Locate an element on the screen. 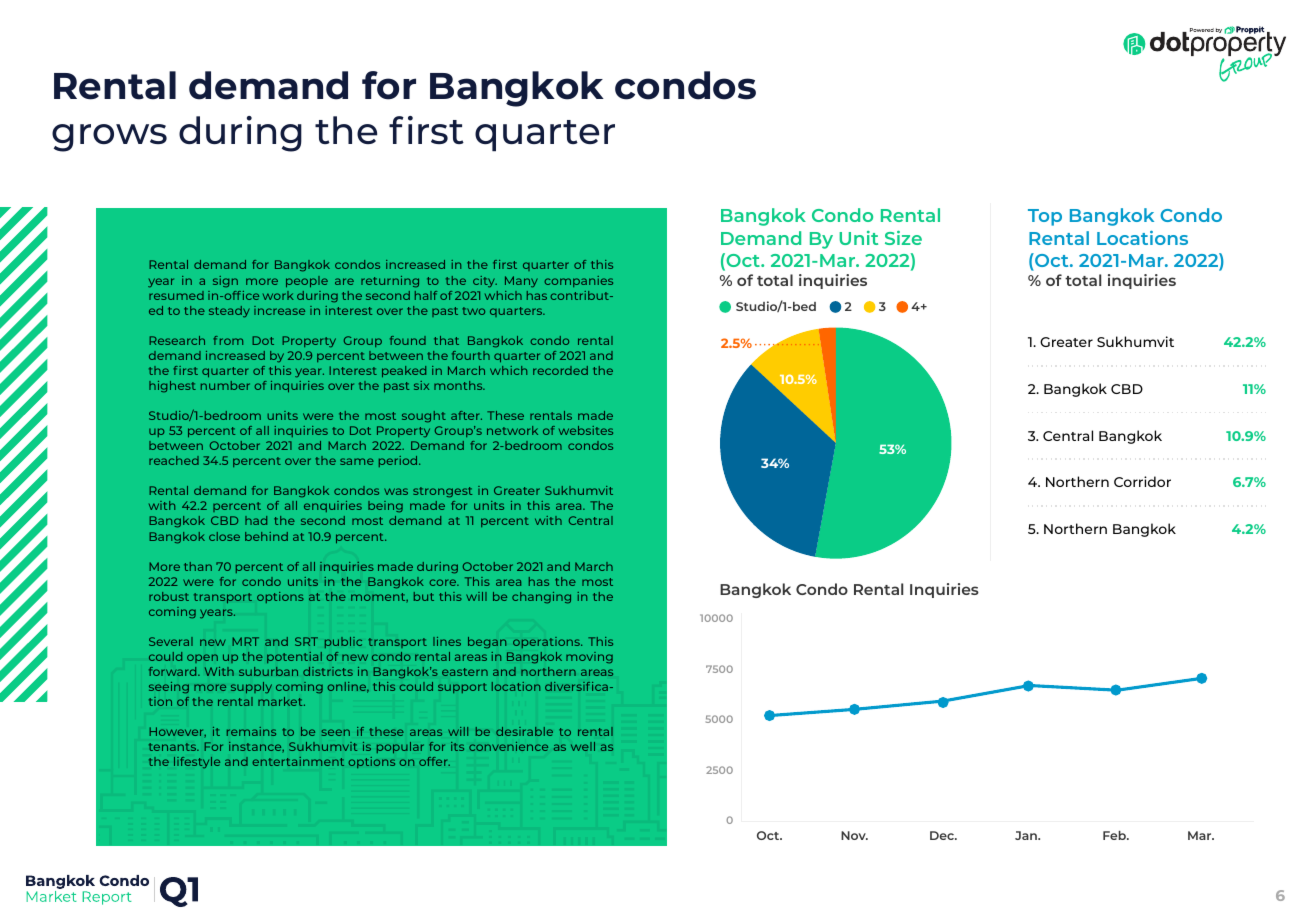  websites is located at coordinates (586, 430).
